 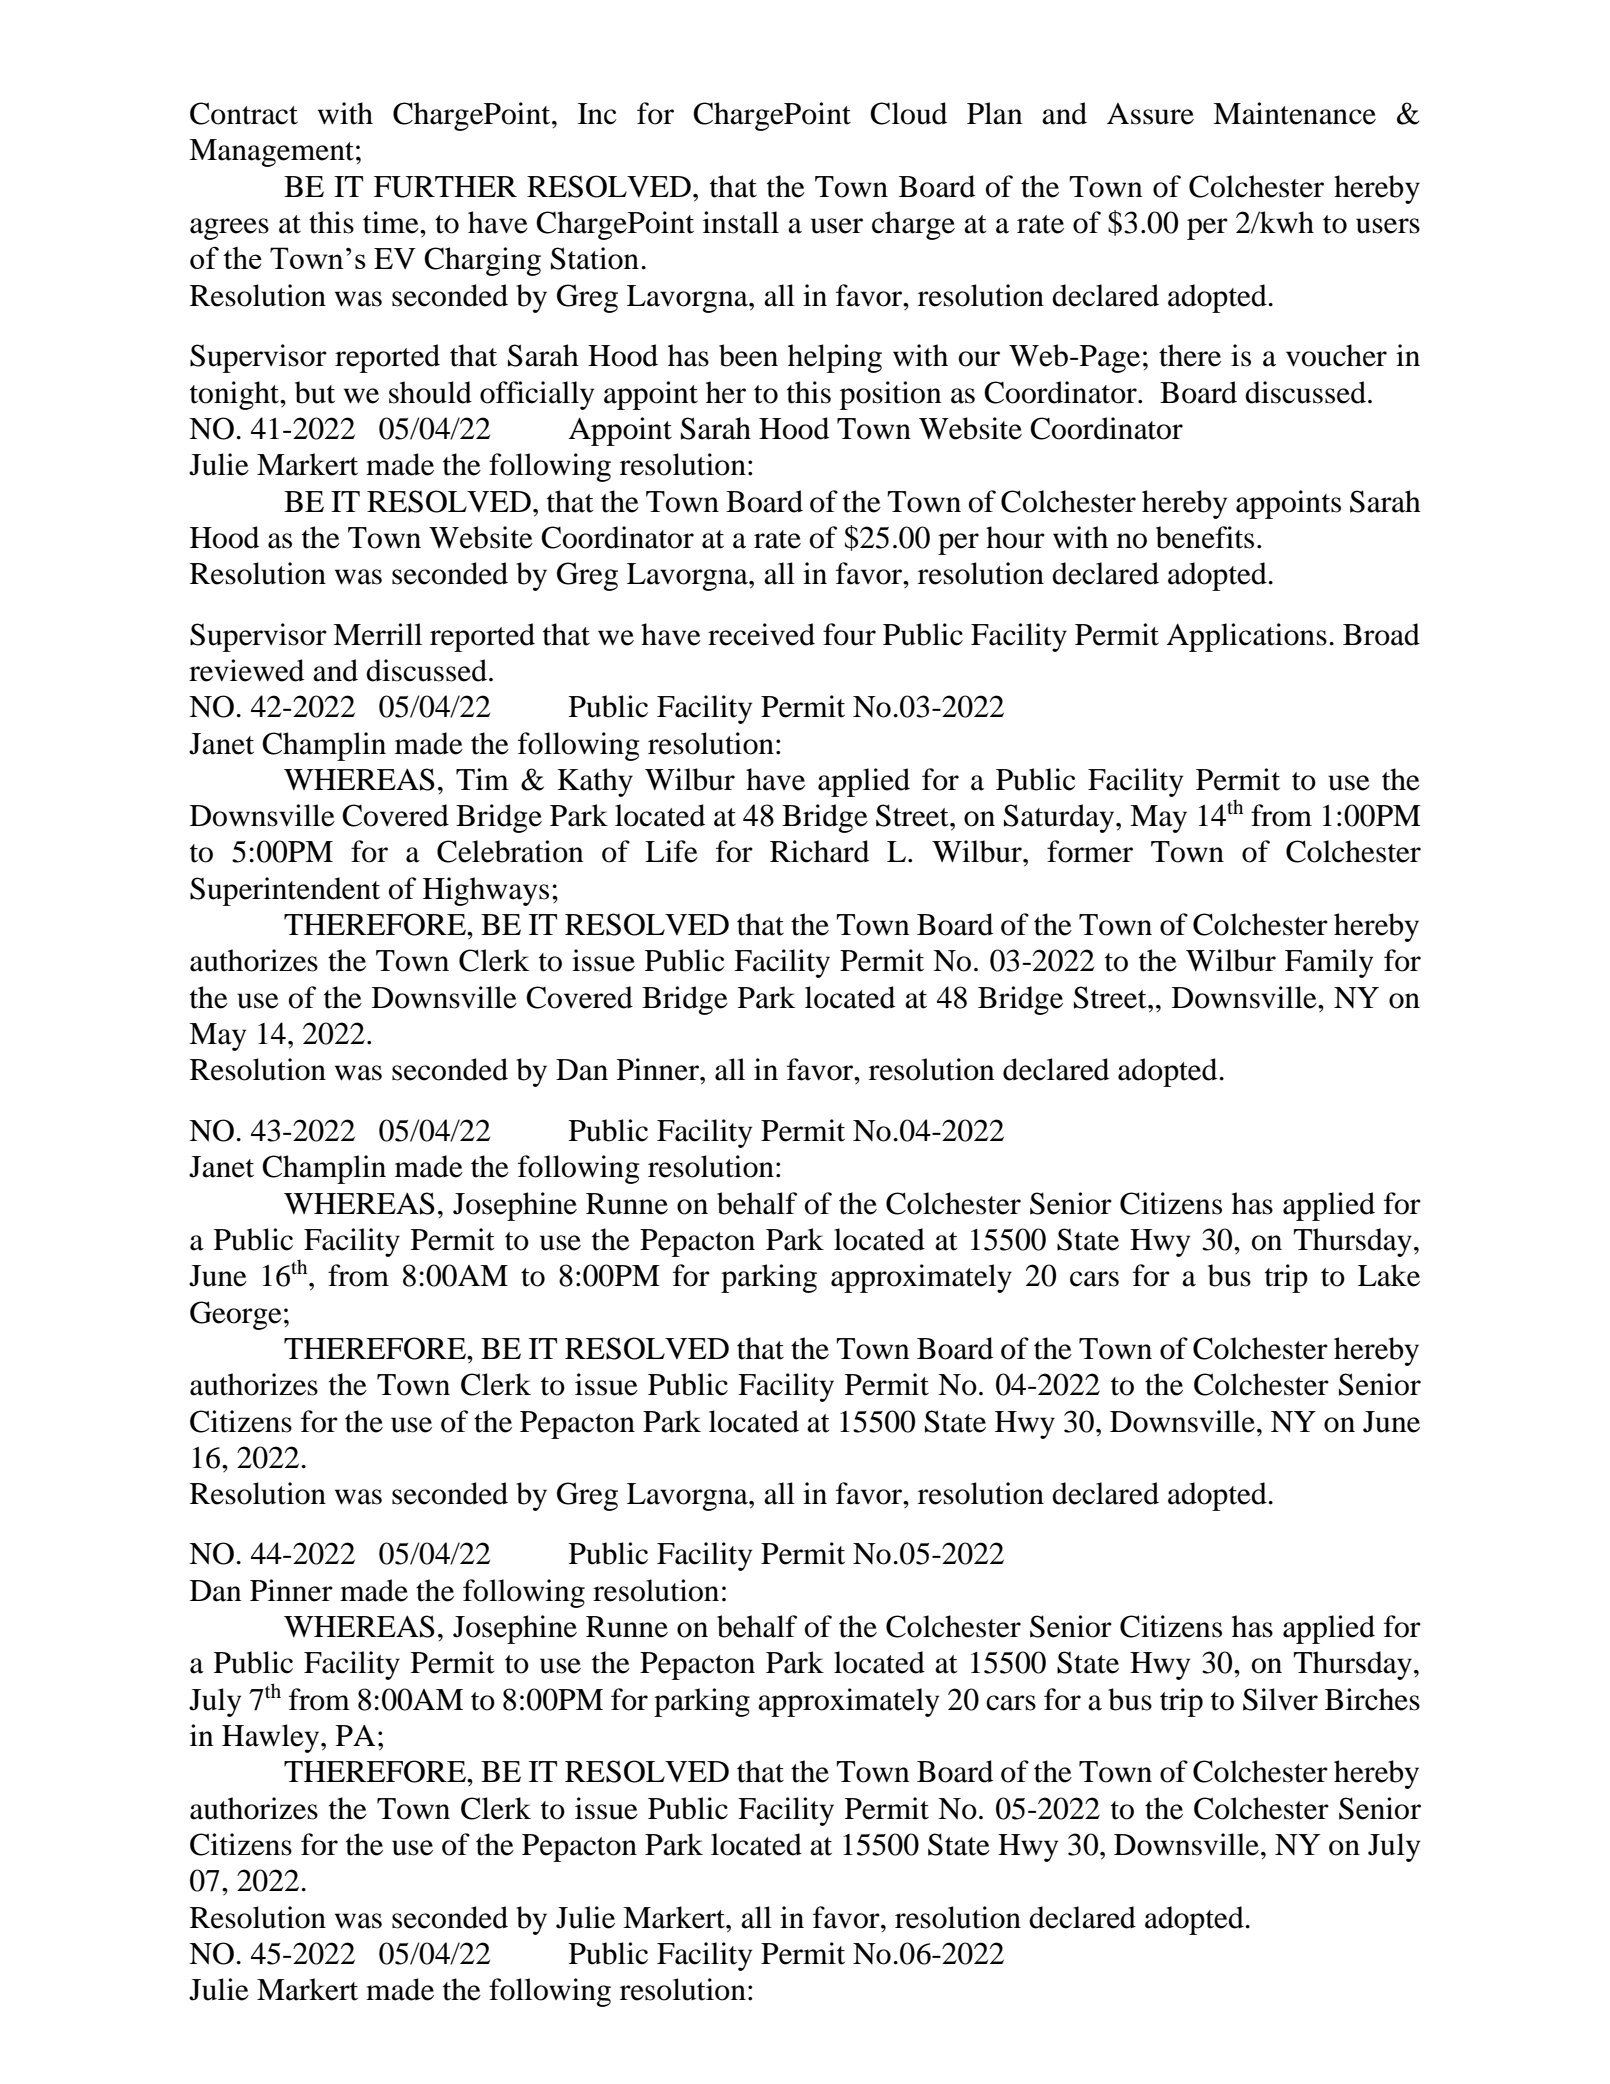 I want to click on install, so click(x=741, y=222).
